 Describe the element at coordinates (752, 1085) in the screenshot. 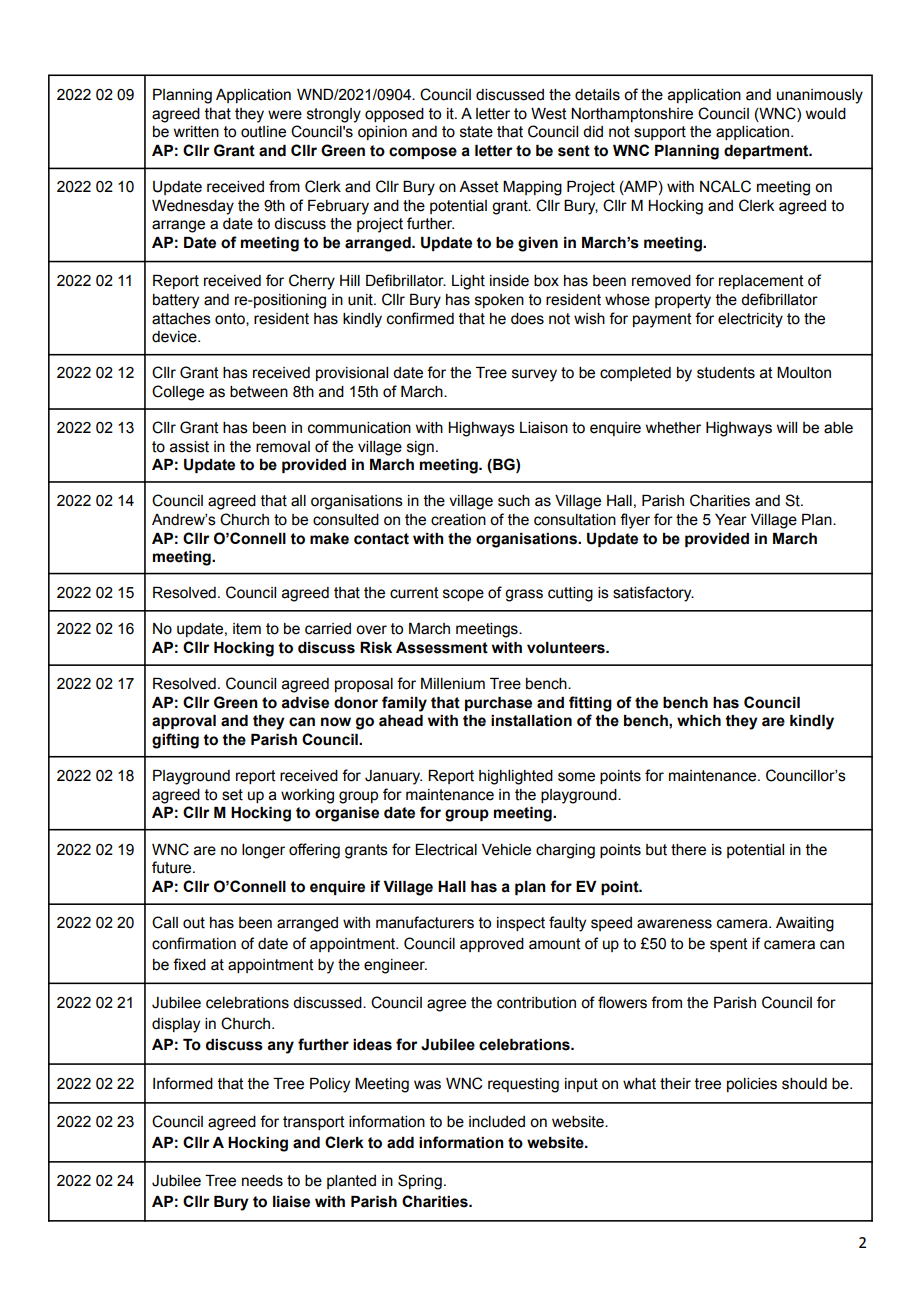

I see `policies` at that location.
